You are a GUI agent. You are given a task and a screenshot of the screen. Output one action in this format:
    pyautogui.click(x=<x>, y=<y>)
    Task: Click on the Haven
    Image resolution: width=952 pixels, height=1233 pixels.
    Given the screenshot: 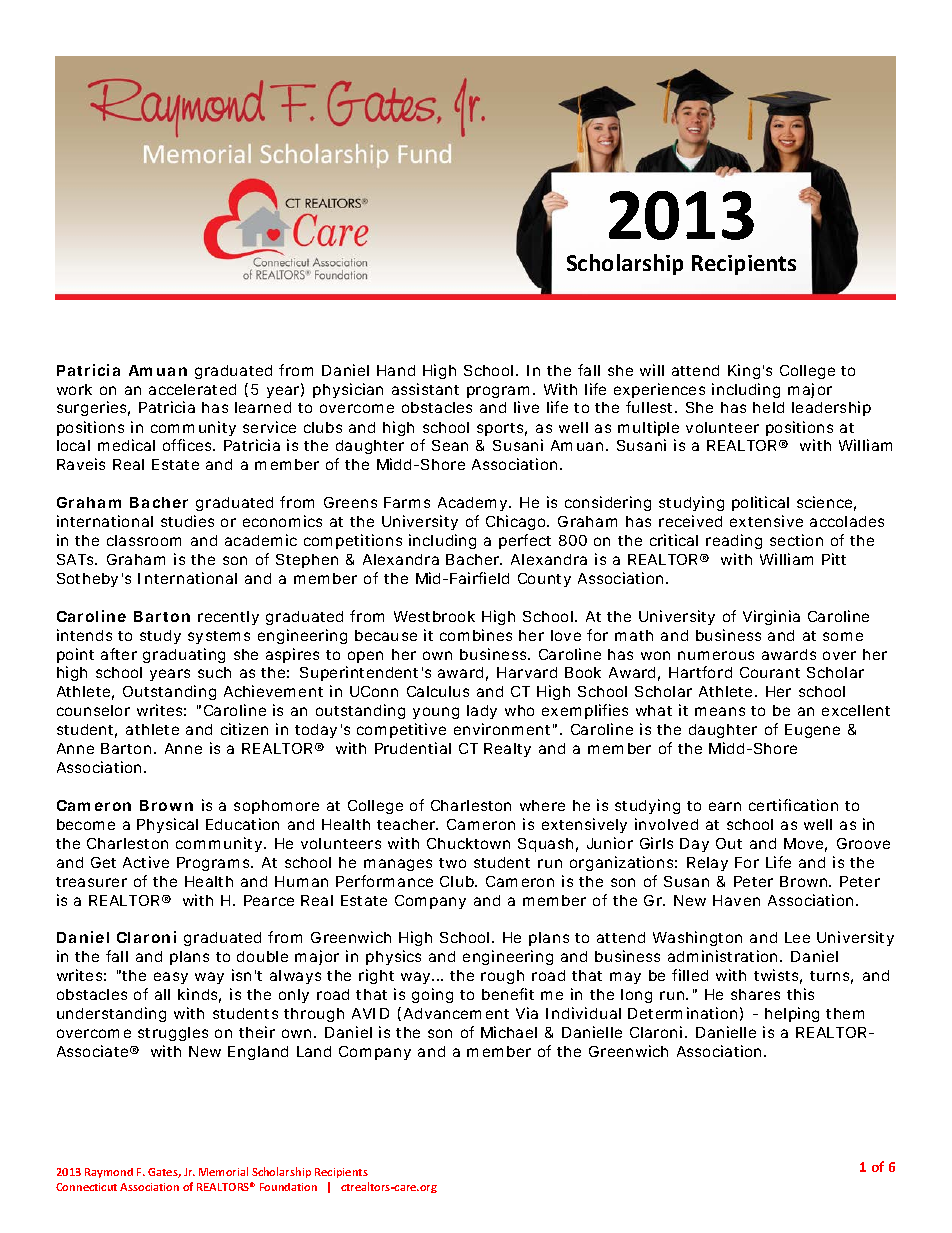 What is the action you would take?
    pyautogui.click(x=736, y=900)
